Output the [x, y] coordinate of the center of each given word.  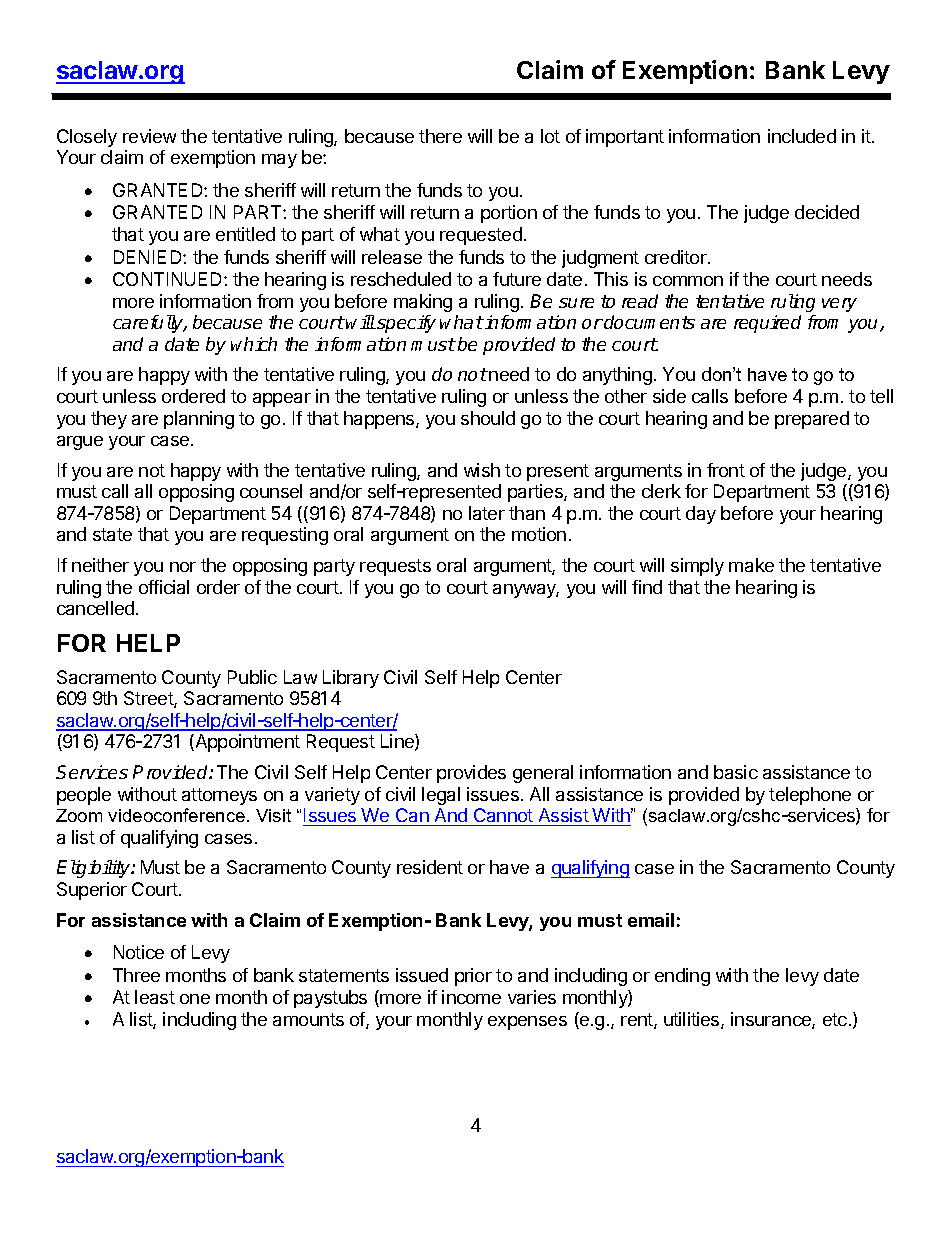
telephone [810, 796]
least [155, 997]
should [488, 418]
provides [471, 774]
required [767, 324]
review [149, 136]
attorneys [219, 796]
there [440, 136]
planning [199, 420]
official [164, 587]
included [802, 136]
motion [539, 534]
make [751, 565]
